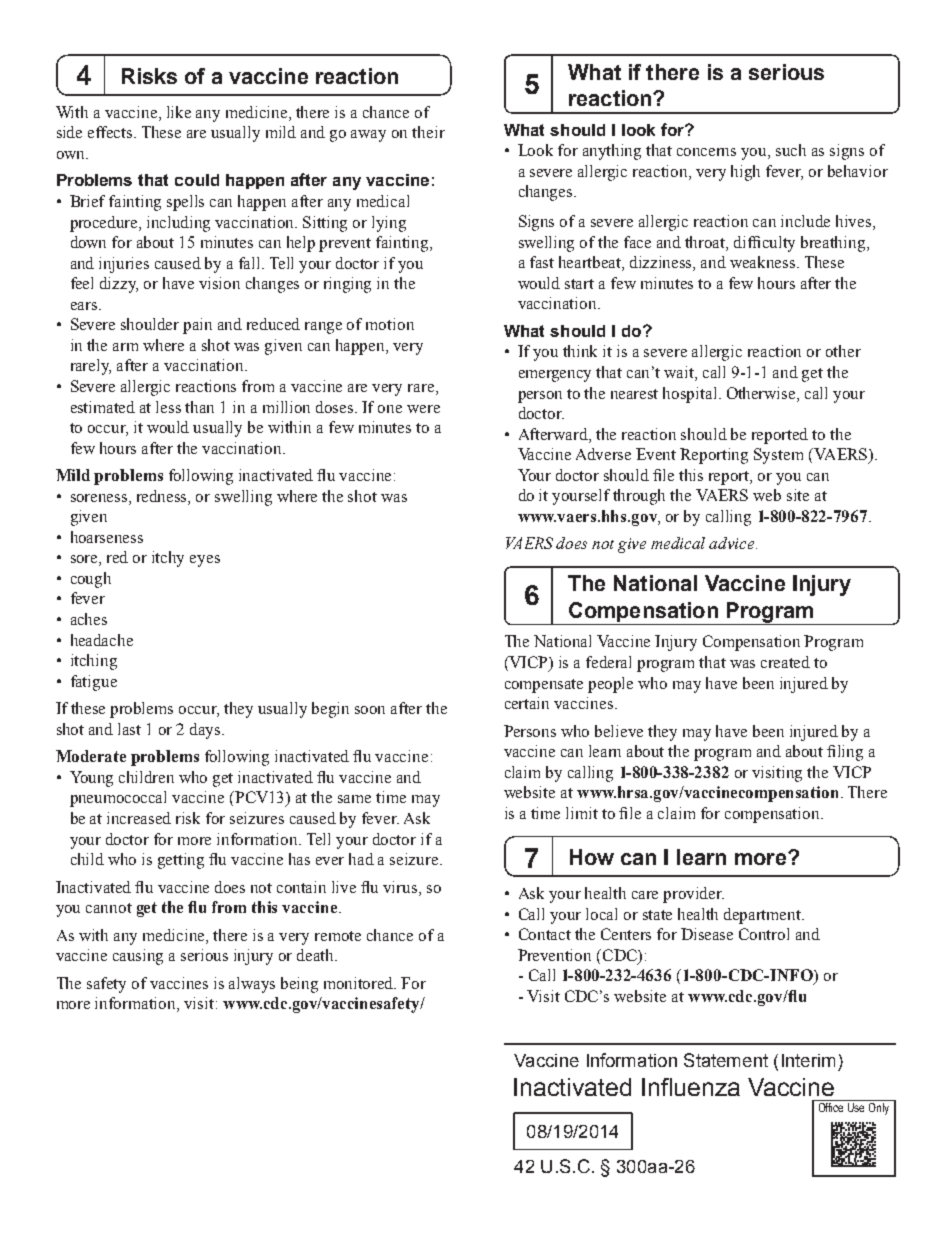 The width and height of the screenshot is (952, 1233). Describe the element at coordinates (527, 703) in the screenshot. I see `certain` at that location.
